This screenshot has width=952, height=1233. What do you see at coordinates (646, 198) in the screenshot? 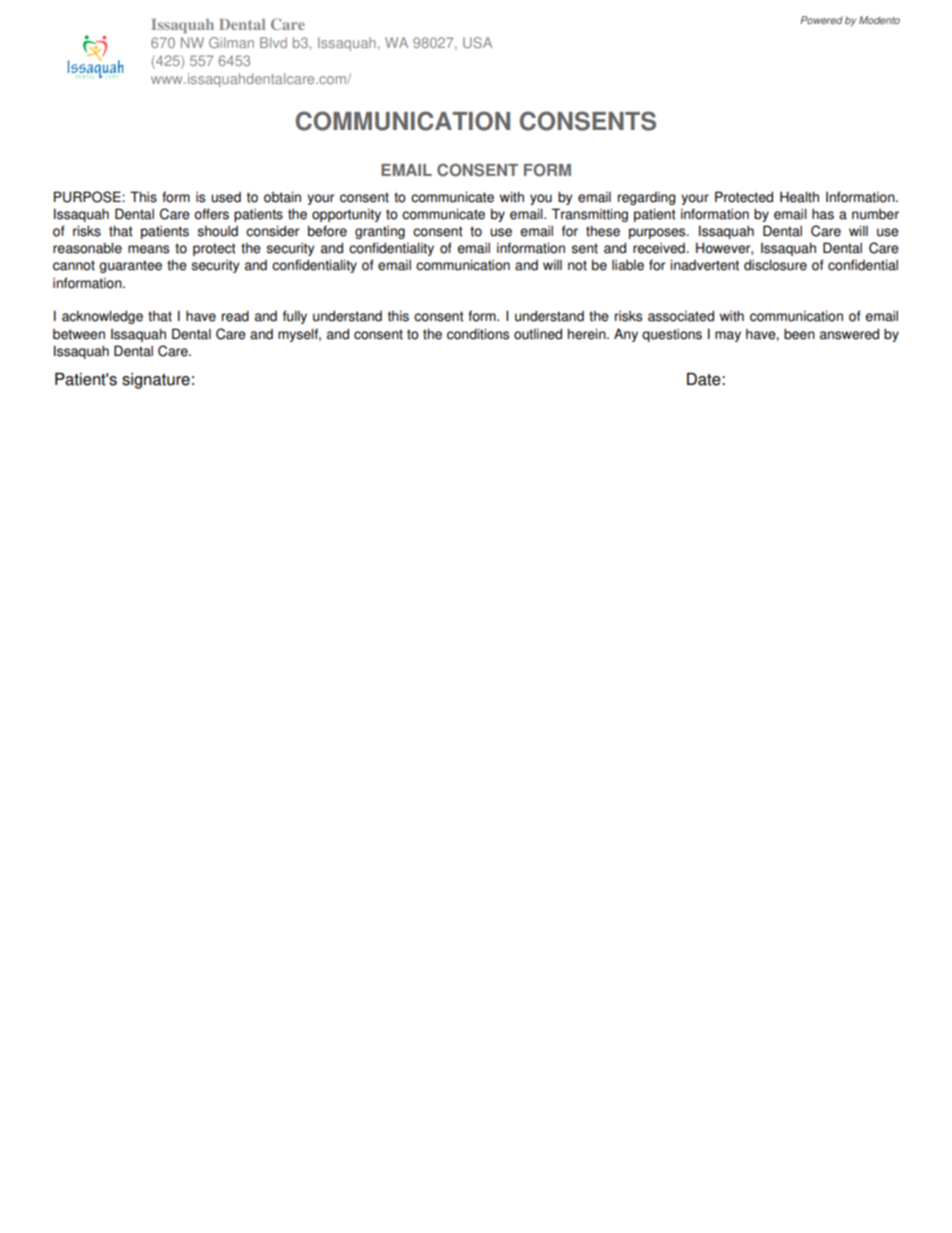
I see `regarding` at bounding box center [646, 198].
